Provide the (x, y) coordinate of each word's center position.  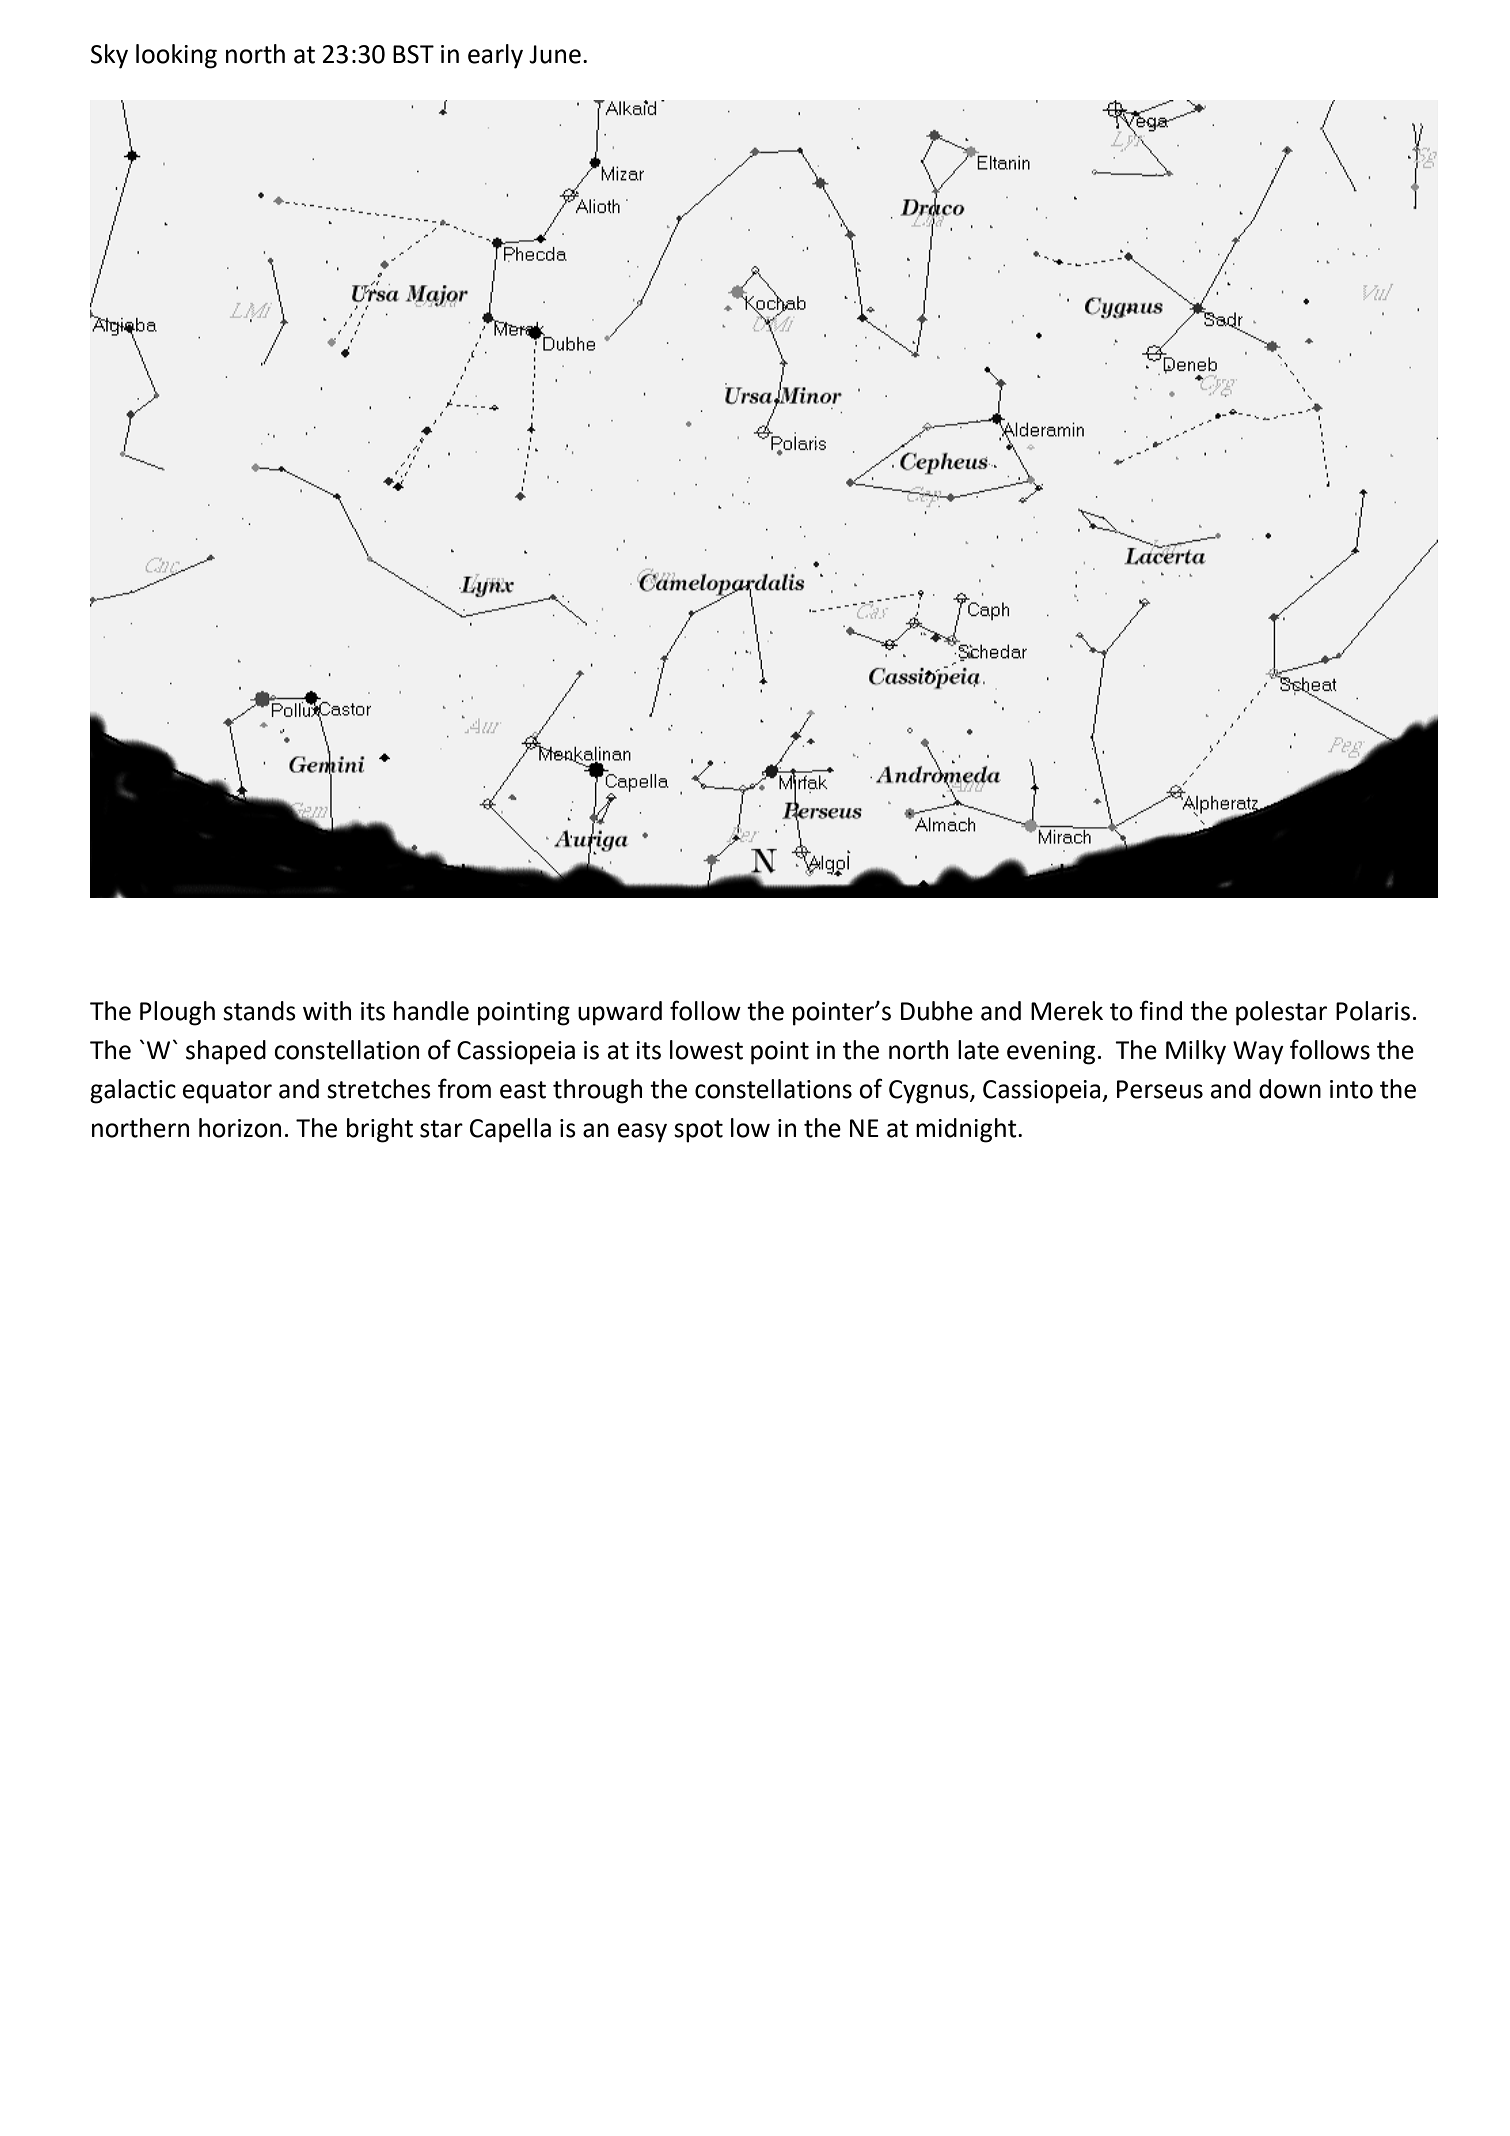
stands (259, 1011)
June (555, 54)
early (495, 56)
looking (176, 56)
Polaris (1373, 1011)
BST (413, 54)
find (1160, 1010)
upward (620, 1013)
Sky (109, 56)
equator (227, 1092)
